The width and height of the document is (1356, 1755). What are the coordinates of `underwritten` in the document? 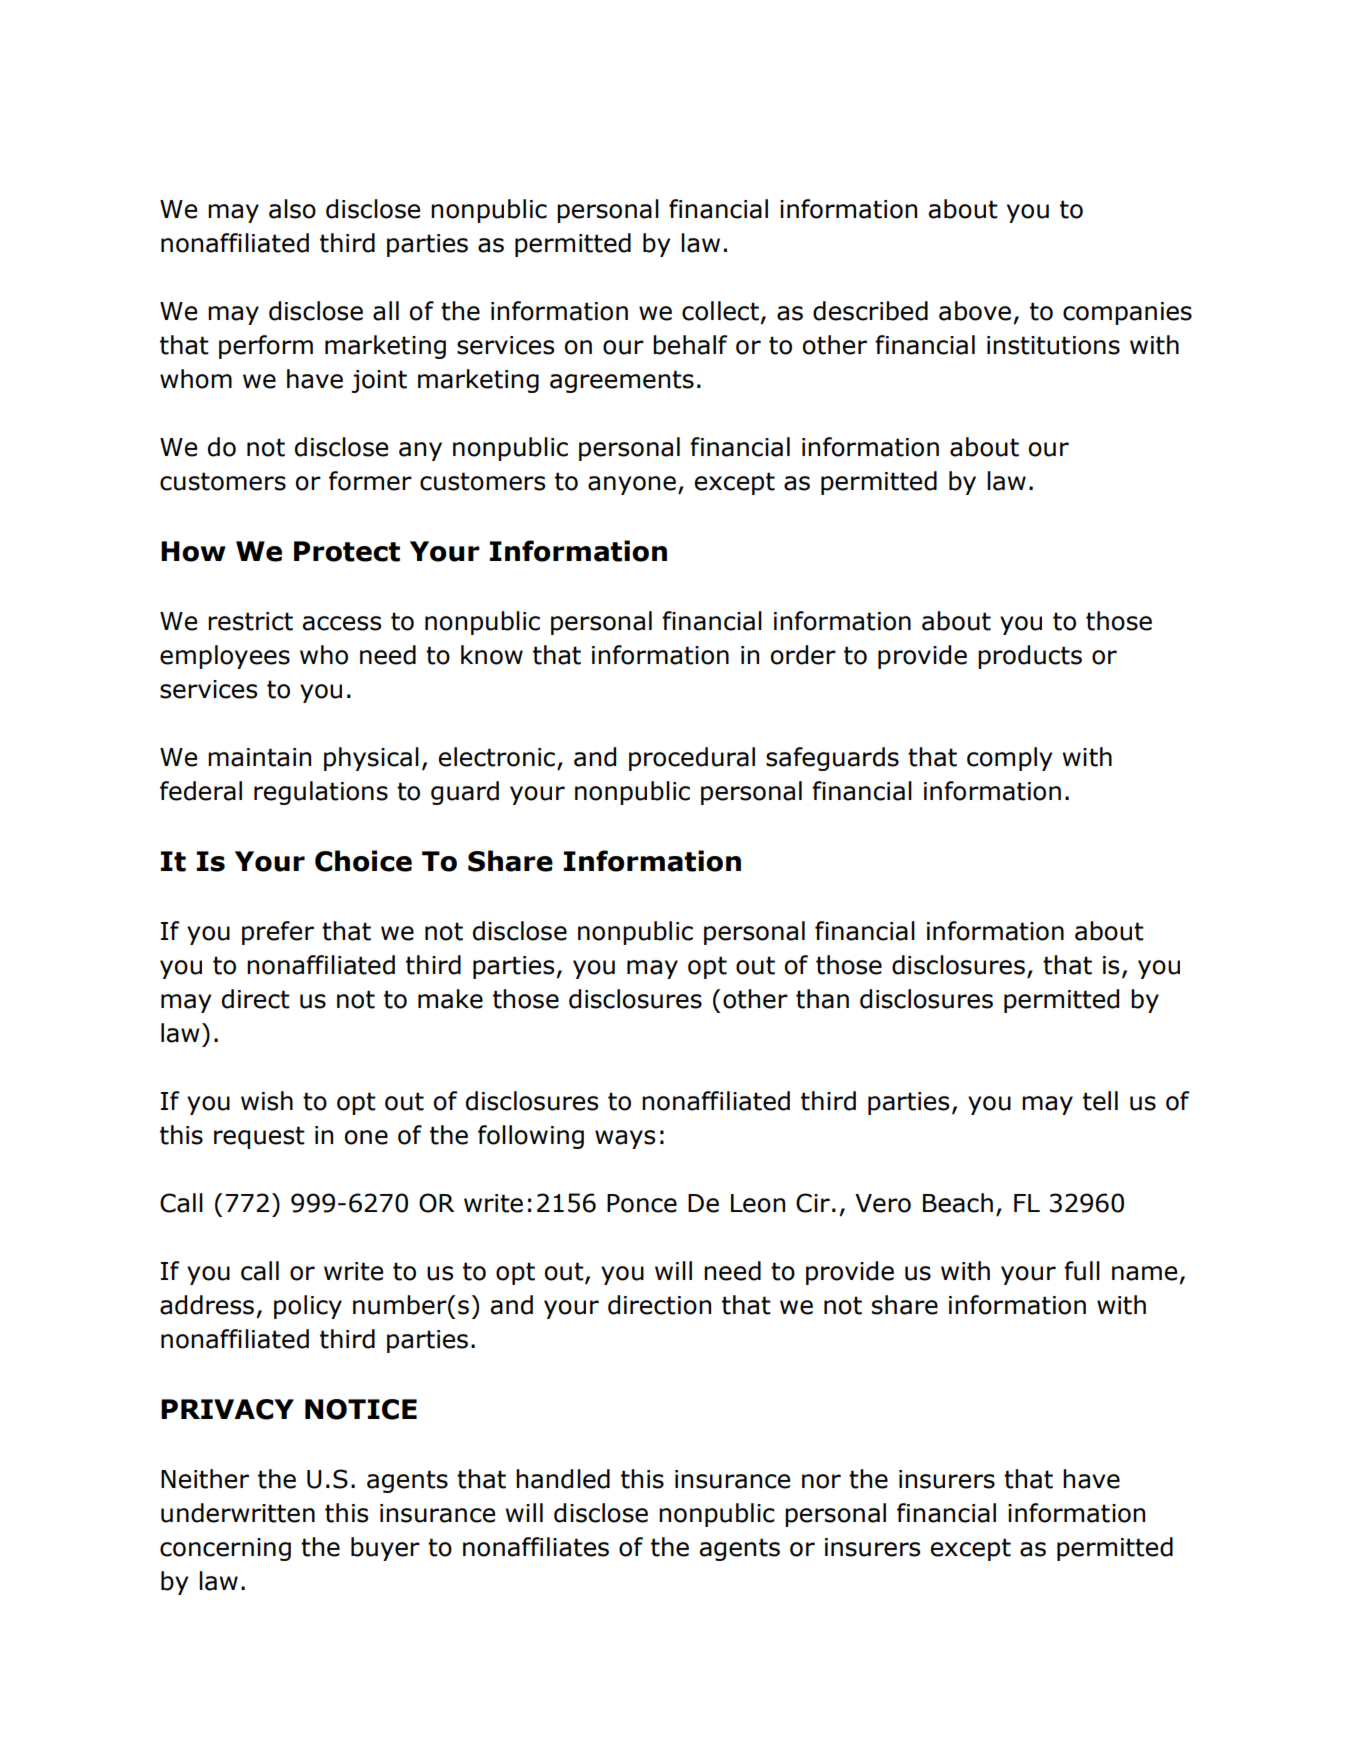 It's located at (238, 1513).
